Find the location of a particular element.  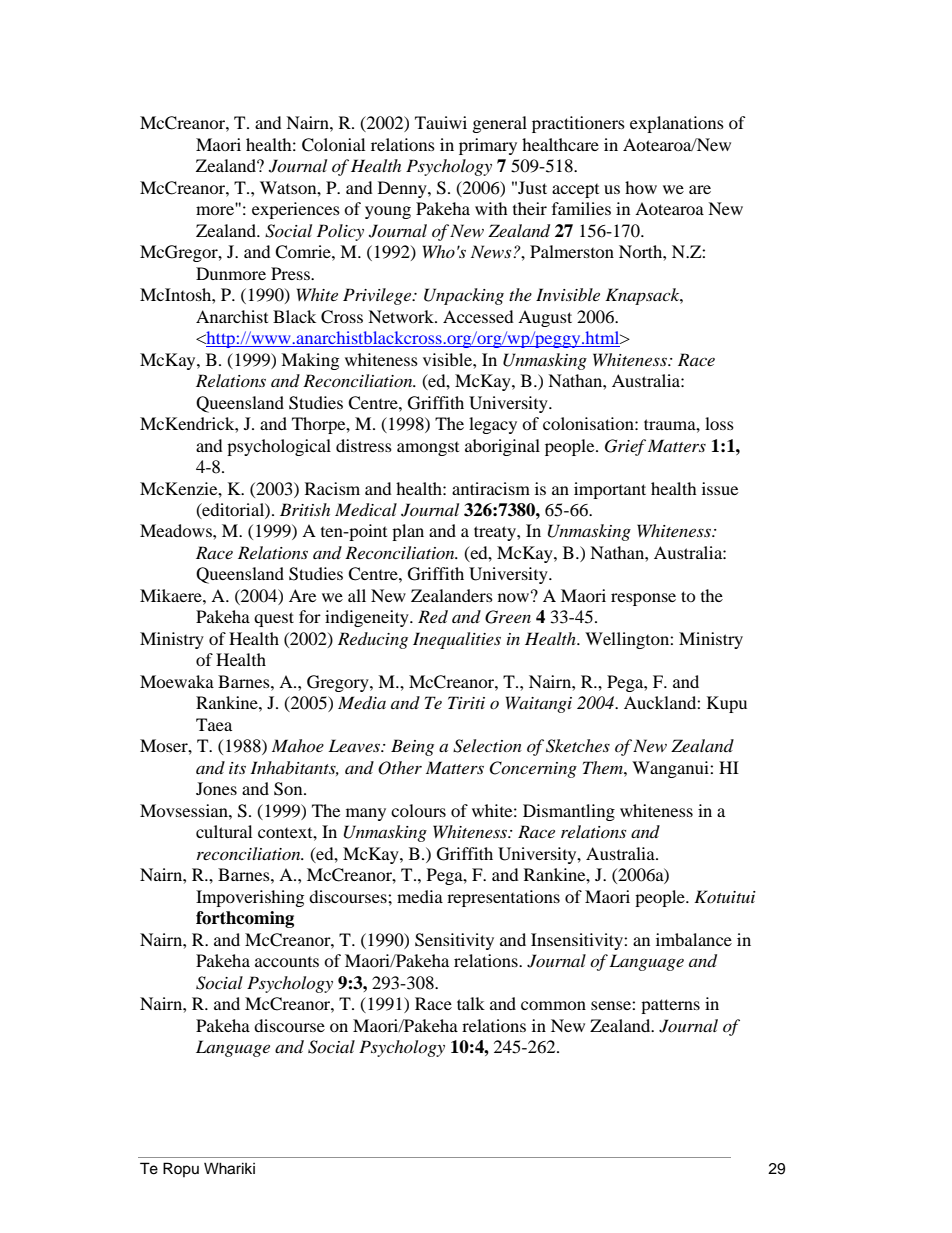

talk is located at coordinates (471, 1003).
